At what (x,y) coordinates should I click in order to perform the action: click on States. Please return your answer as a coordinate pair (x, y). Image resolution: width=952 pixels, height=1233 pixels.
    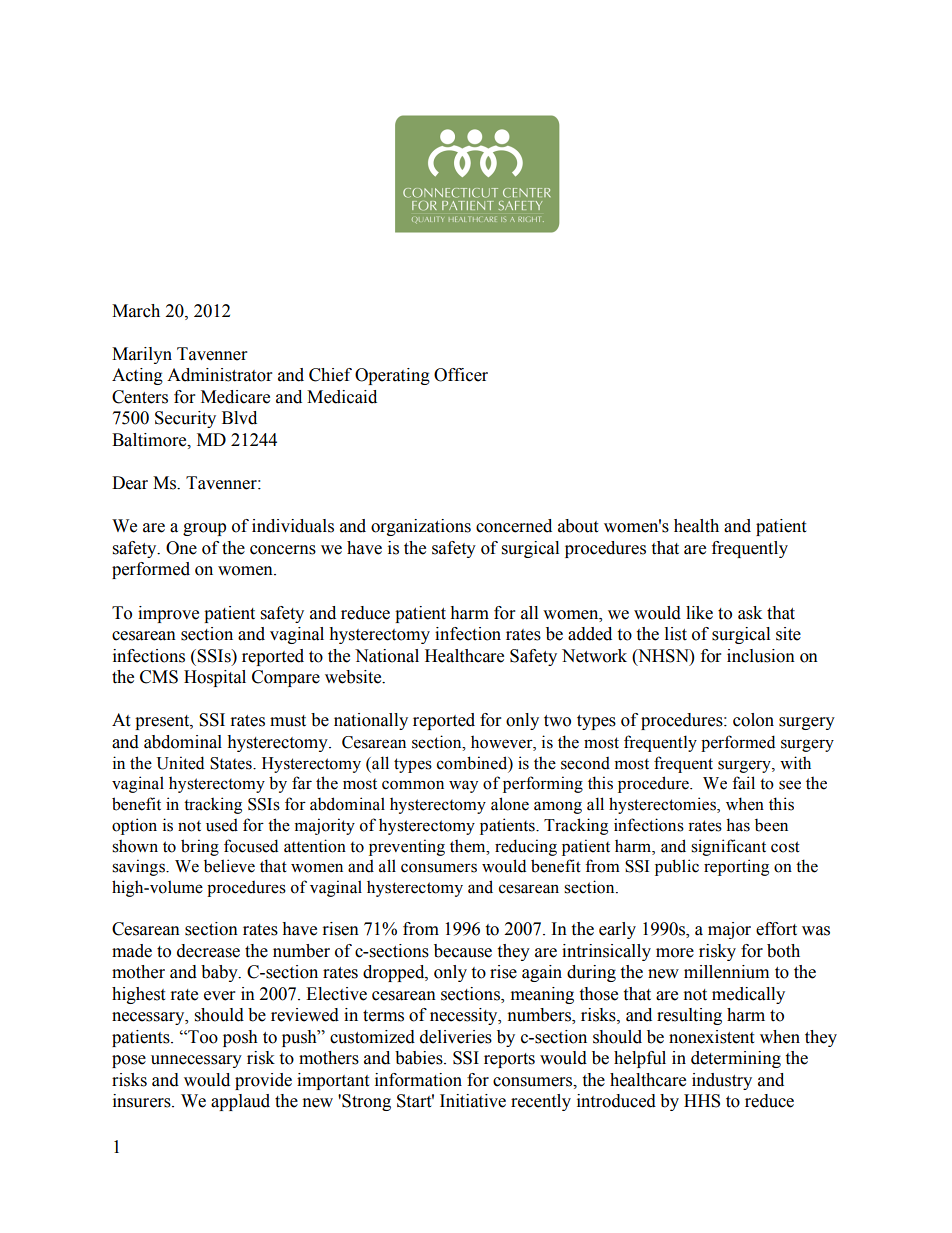
    Looking at the image, I should click on (232, 763).
